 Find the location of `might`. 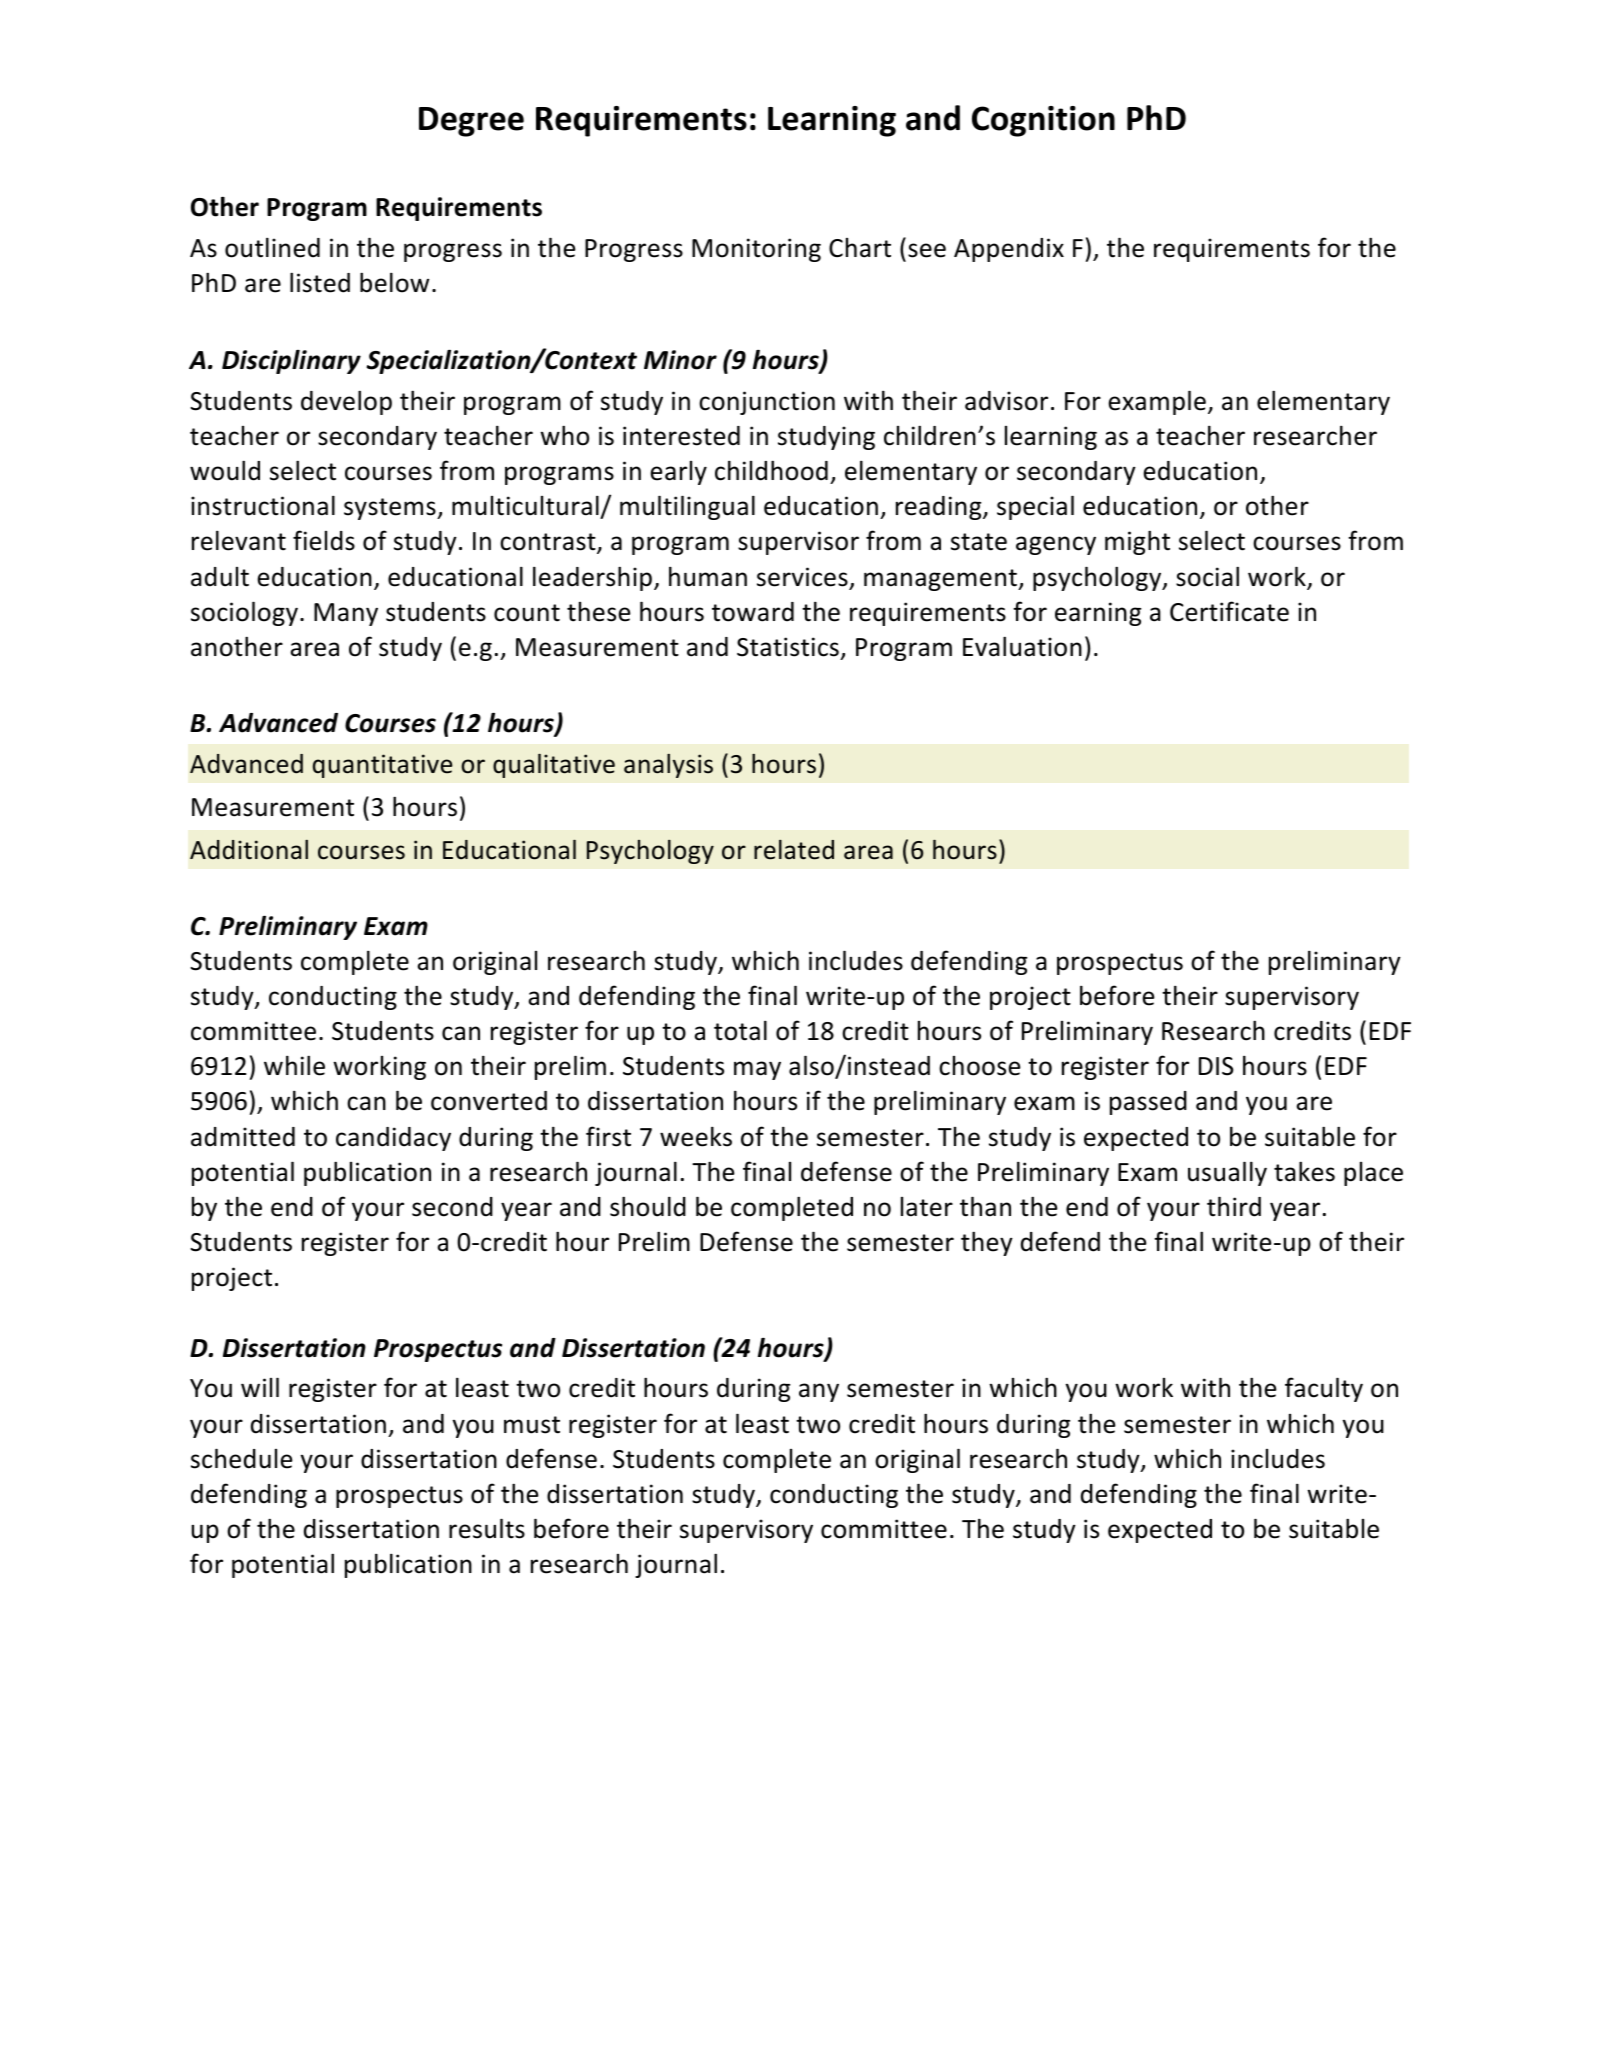

might is located at coordinates (1137, 542).
